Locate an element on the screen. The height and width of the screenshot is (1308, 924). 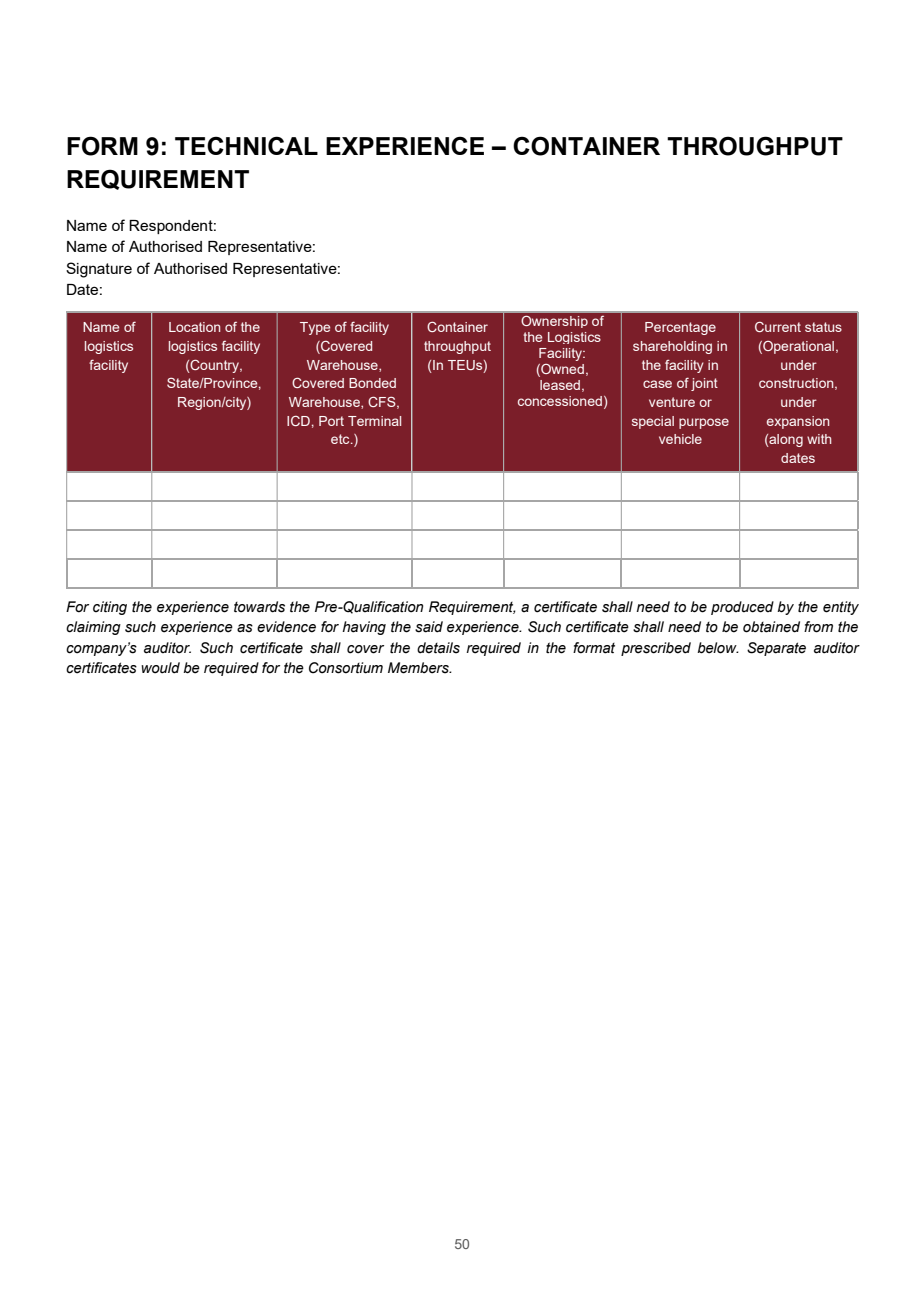
towards is located at coordinates (259, 607).
